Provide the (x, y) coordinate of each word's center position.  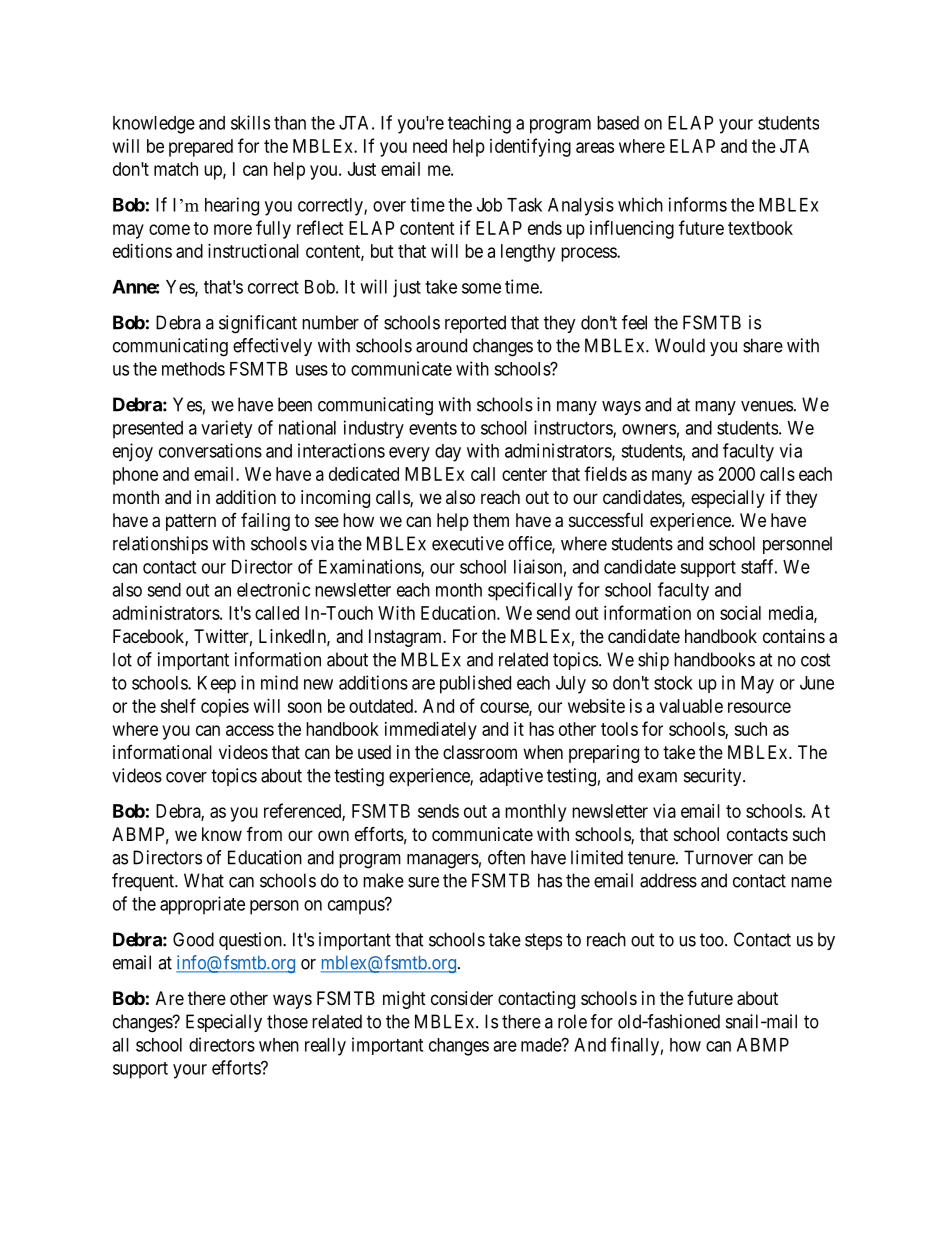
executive (468, 543)
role (572, 1021)
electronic (273, 589)
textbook (760, 228)
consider (462, 998)
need (430, 146)
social (740, 613)
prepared (201, 148)
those (287, 1021)
